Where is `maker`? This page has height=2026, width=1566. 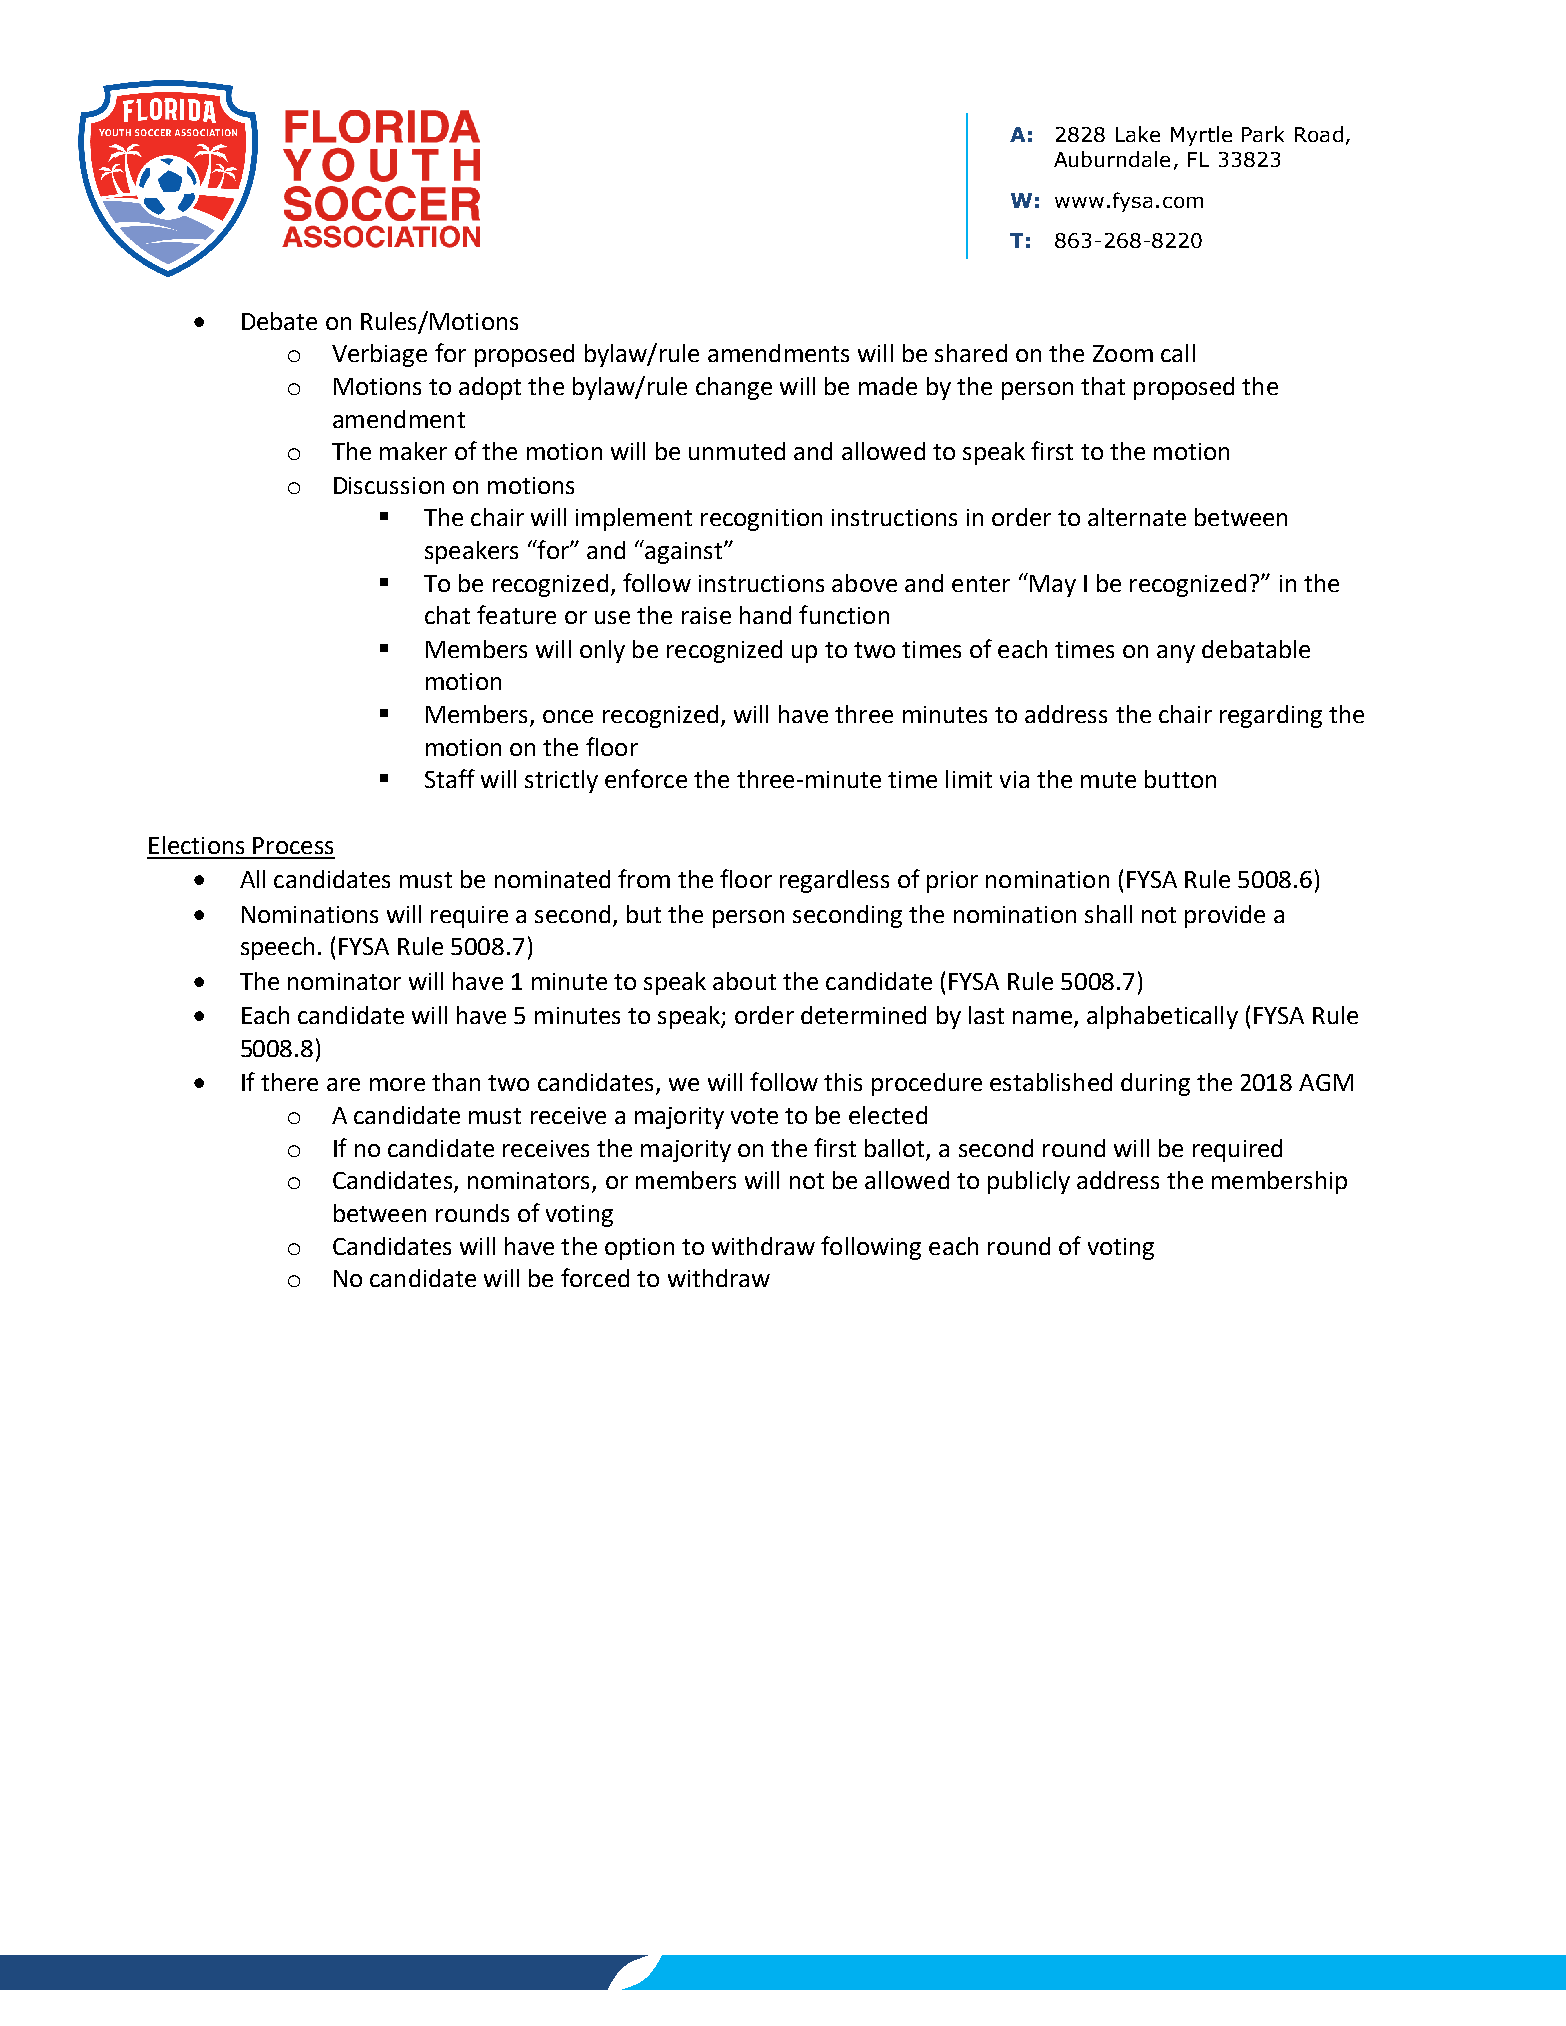 maker is located at coordinates (413, 451).
